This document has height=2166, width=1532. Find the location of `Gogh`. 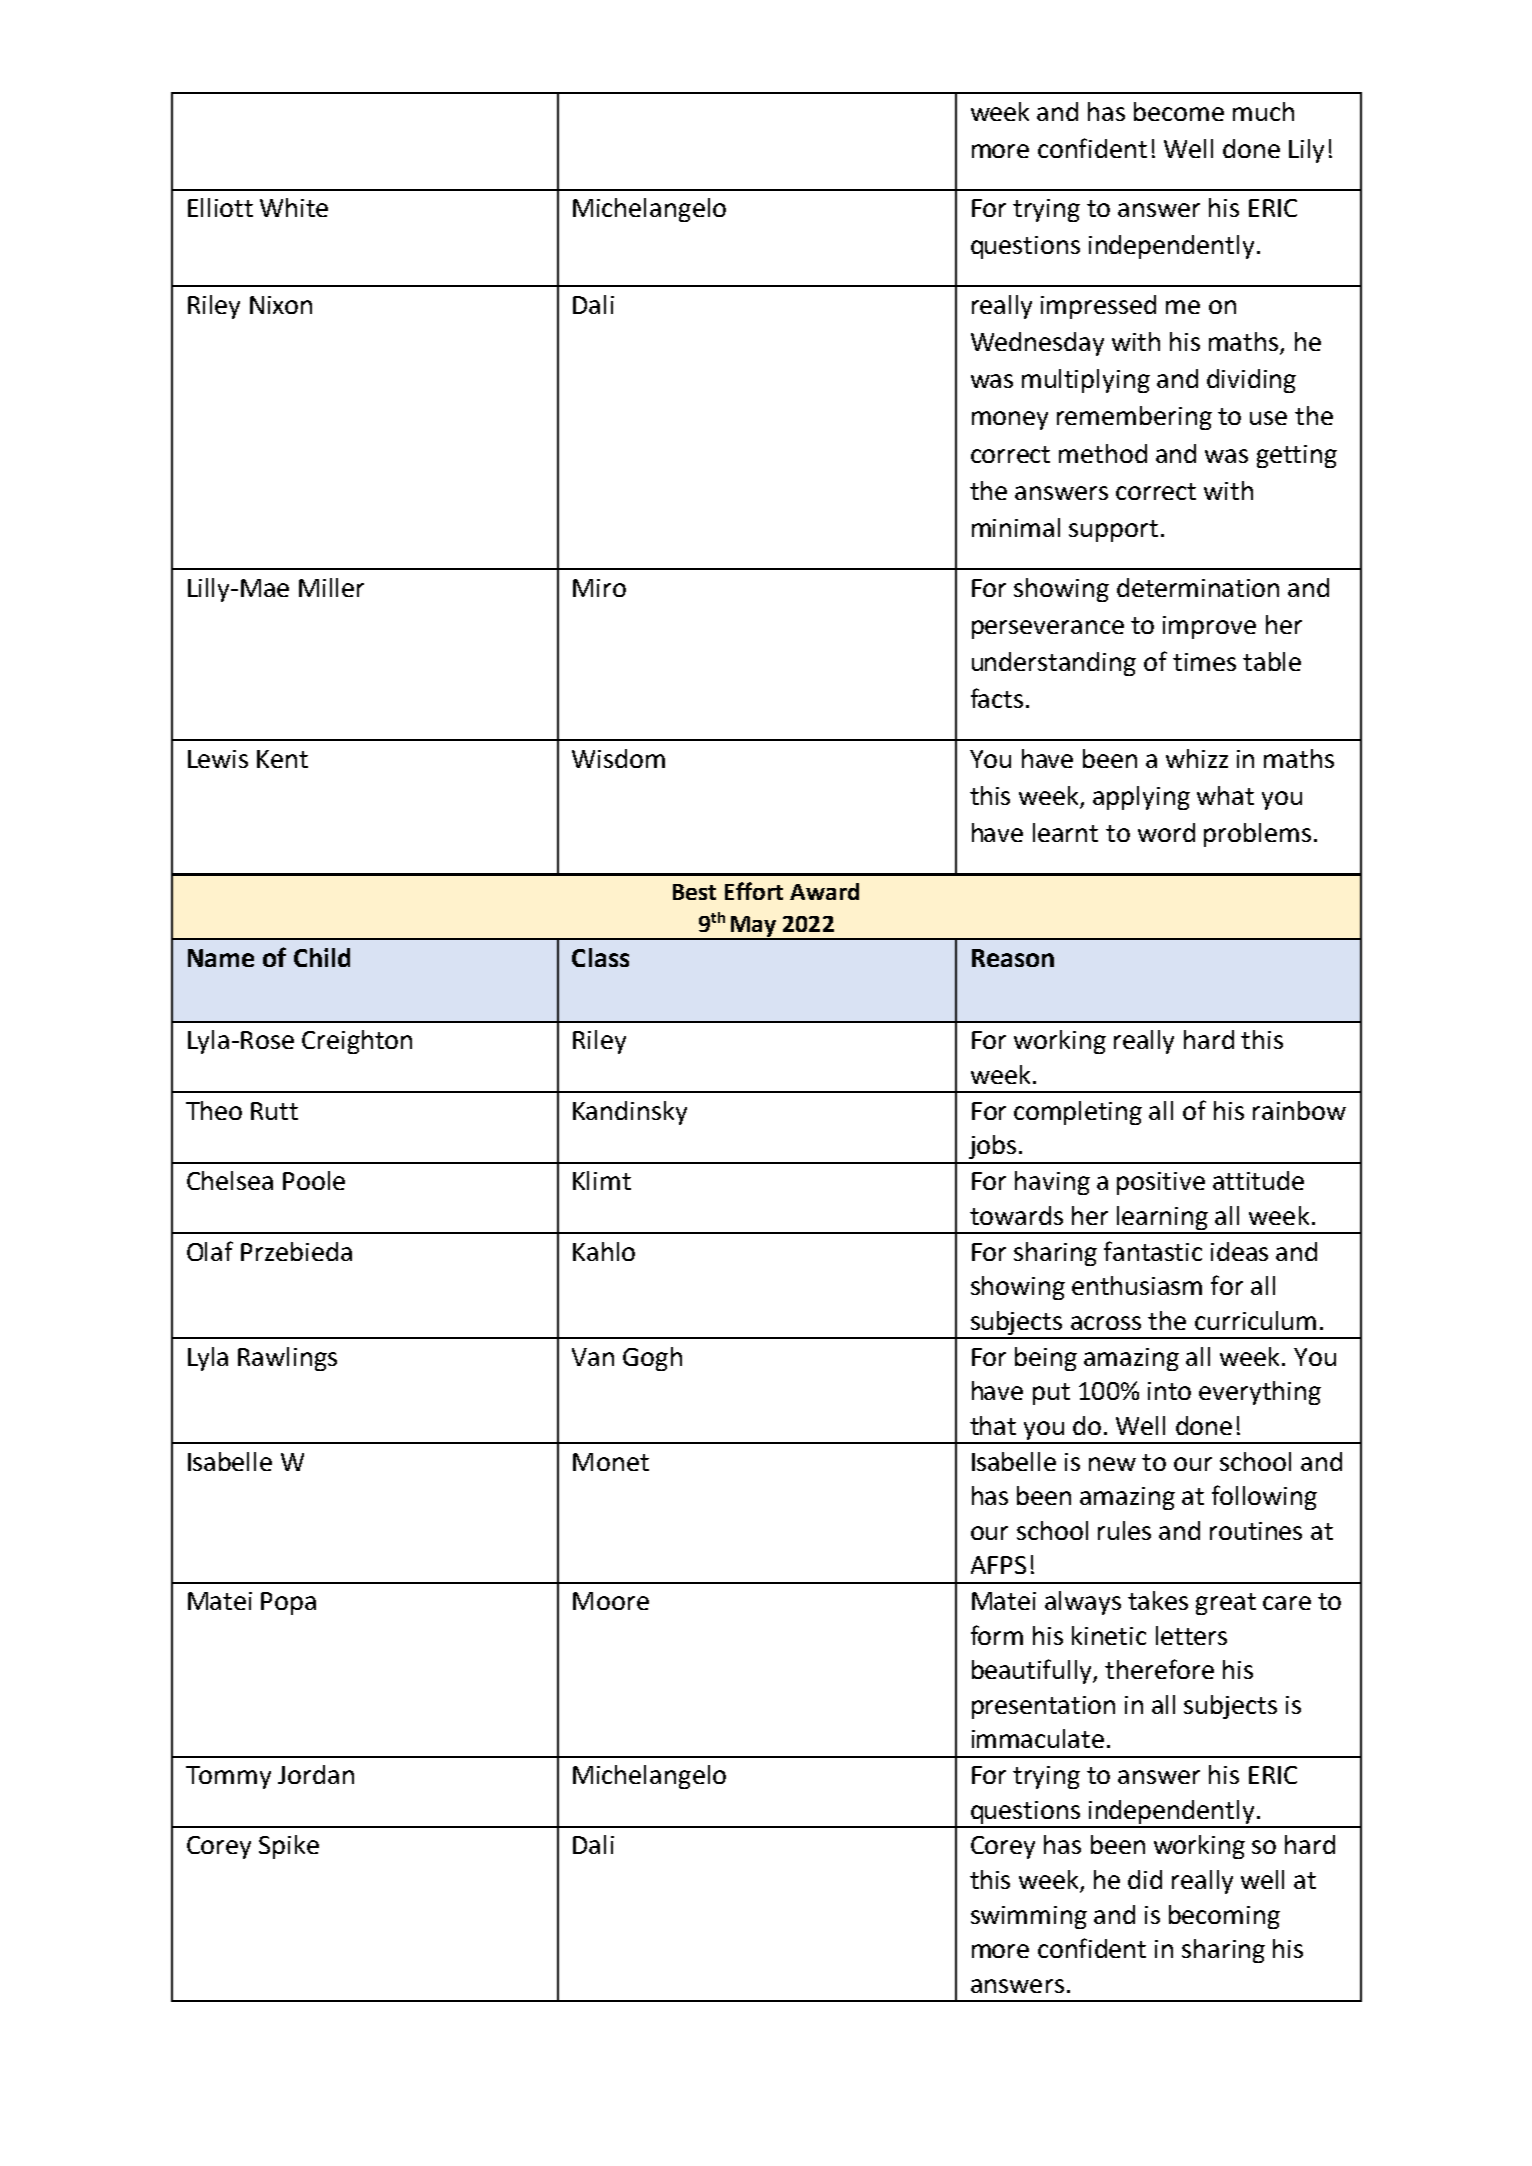

Gogh is located at coordinates (652, 1359).
